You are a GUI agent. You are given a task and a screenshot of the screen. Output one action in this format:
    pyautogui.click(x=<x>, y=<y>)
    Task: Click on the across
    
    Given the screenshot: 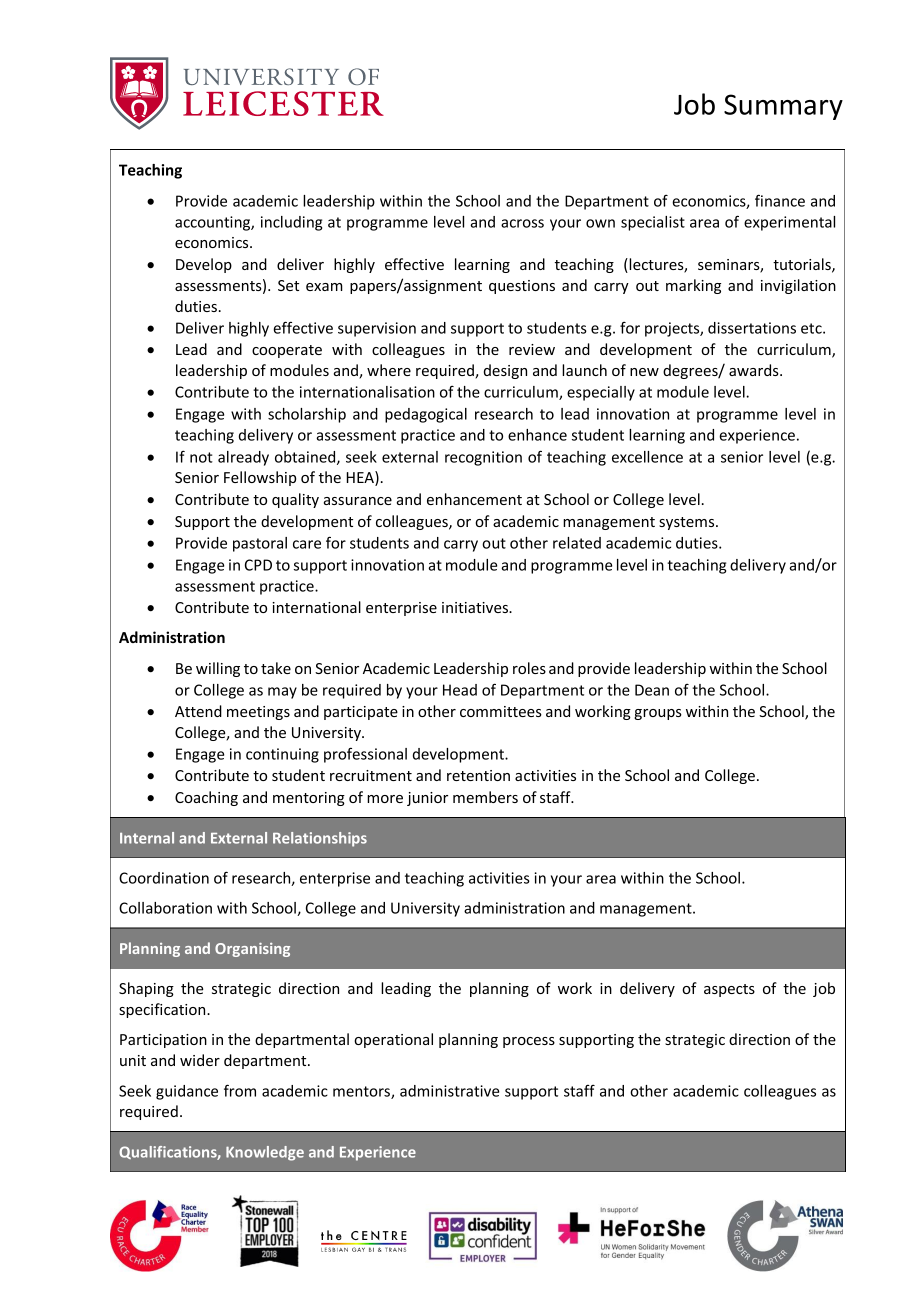 What is the action you would take?
    pyautogui.click(x=522, y=223)
